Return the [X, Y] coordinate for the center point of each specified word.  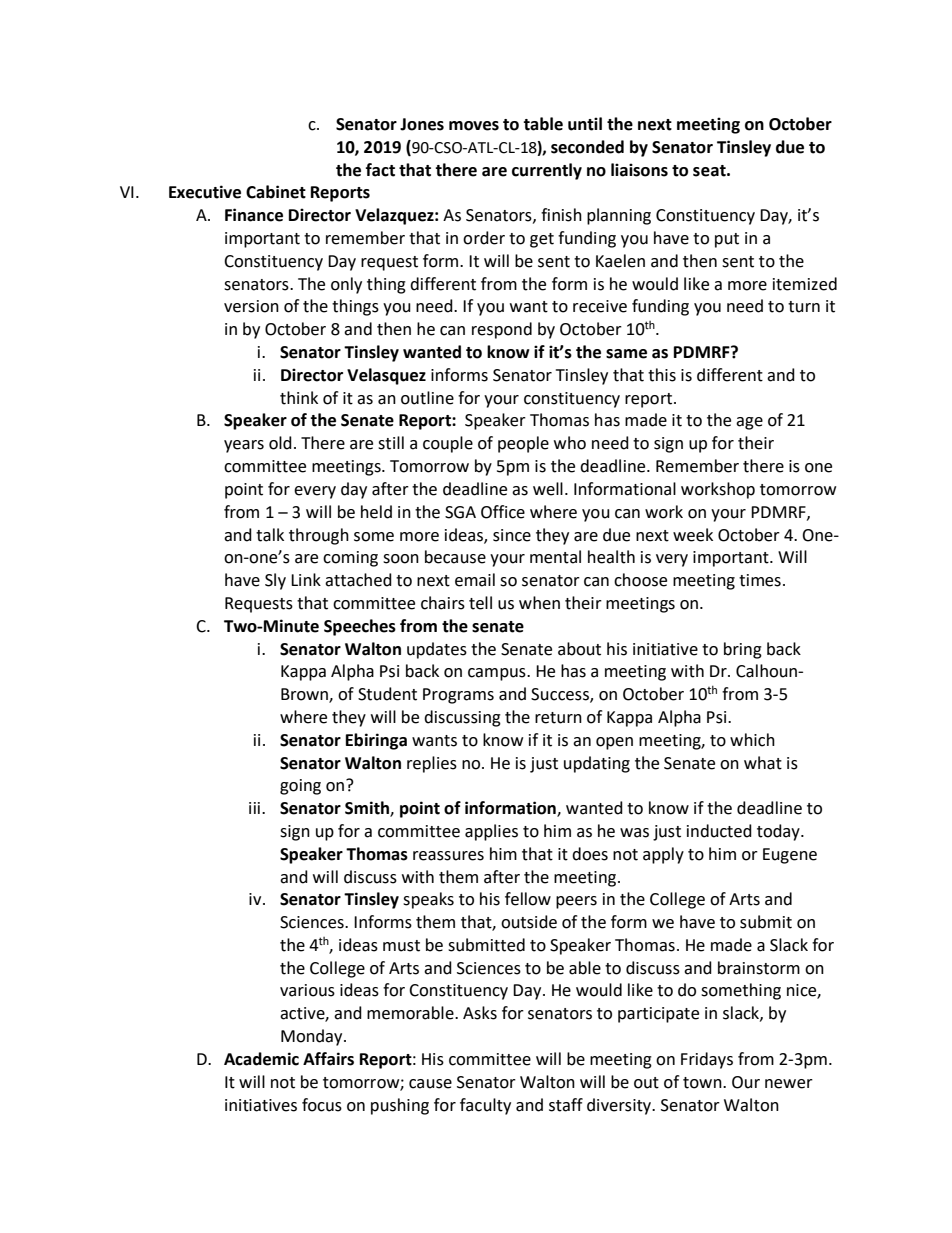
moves [474, 126]
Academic [261, 1059]
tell [480, 603]
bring [743, 650]
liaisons [639, 170]
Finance [254, 215]
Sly [275, 581]
